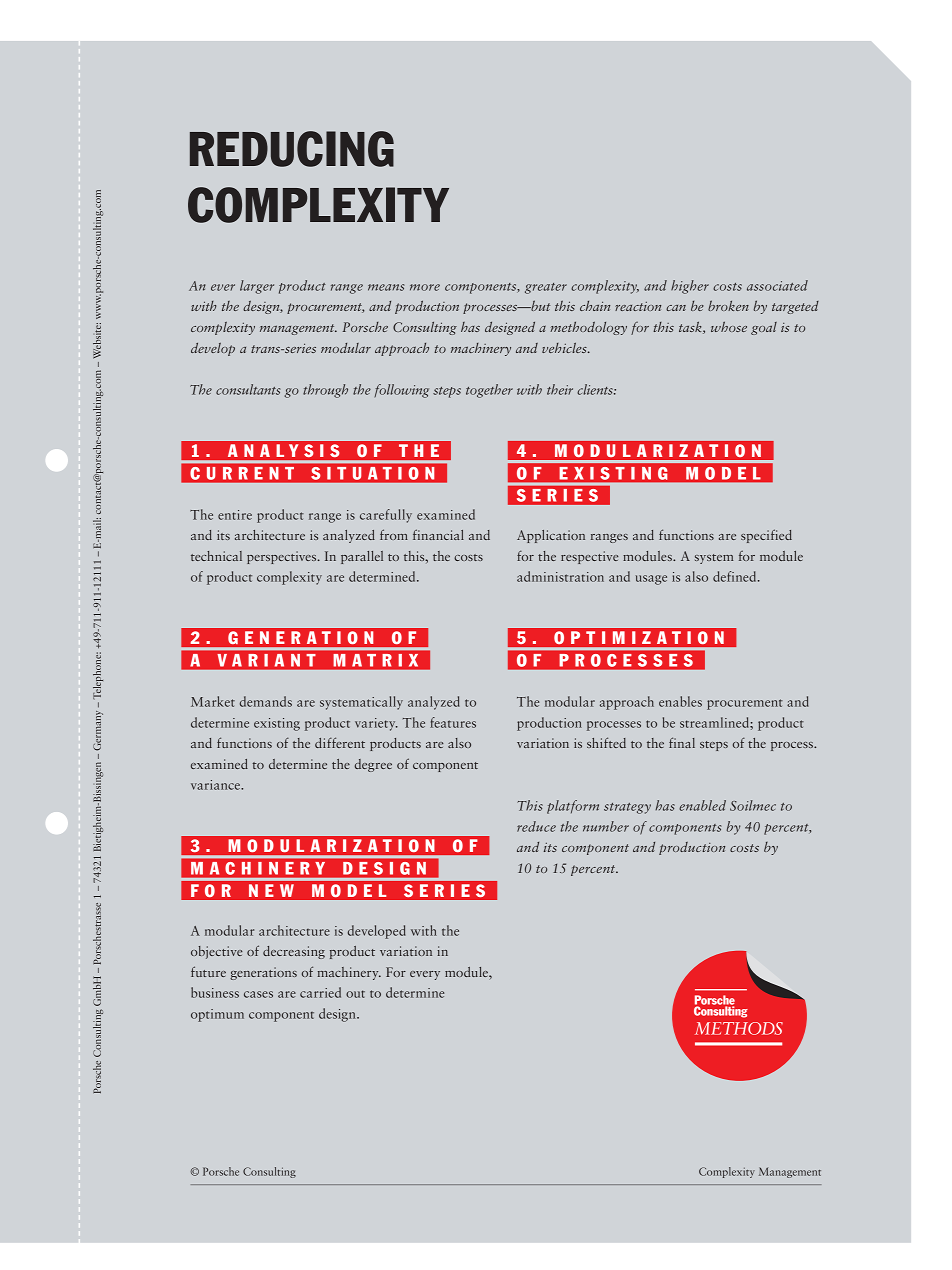  I want to click on Reducing, so click(292, 149).
